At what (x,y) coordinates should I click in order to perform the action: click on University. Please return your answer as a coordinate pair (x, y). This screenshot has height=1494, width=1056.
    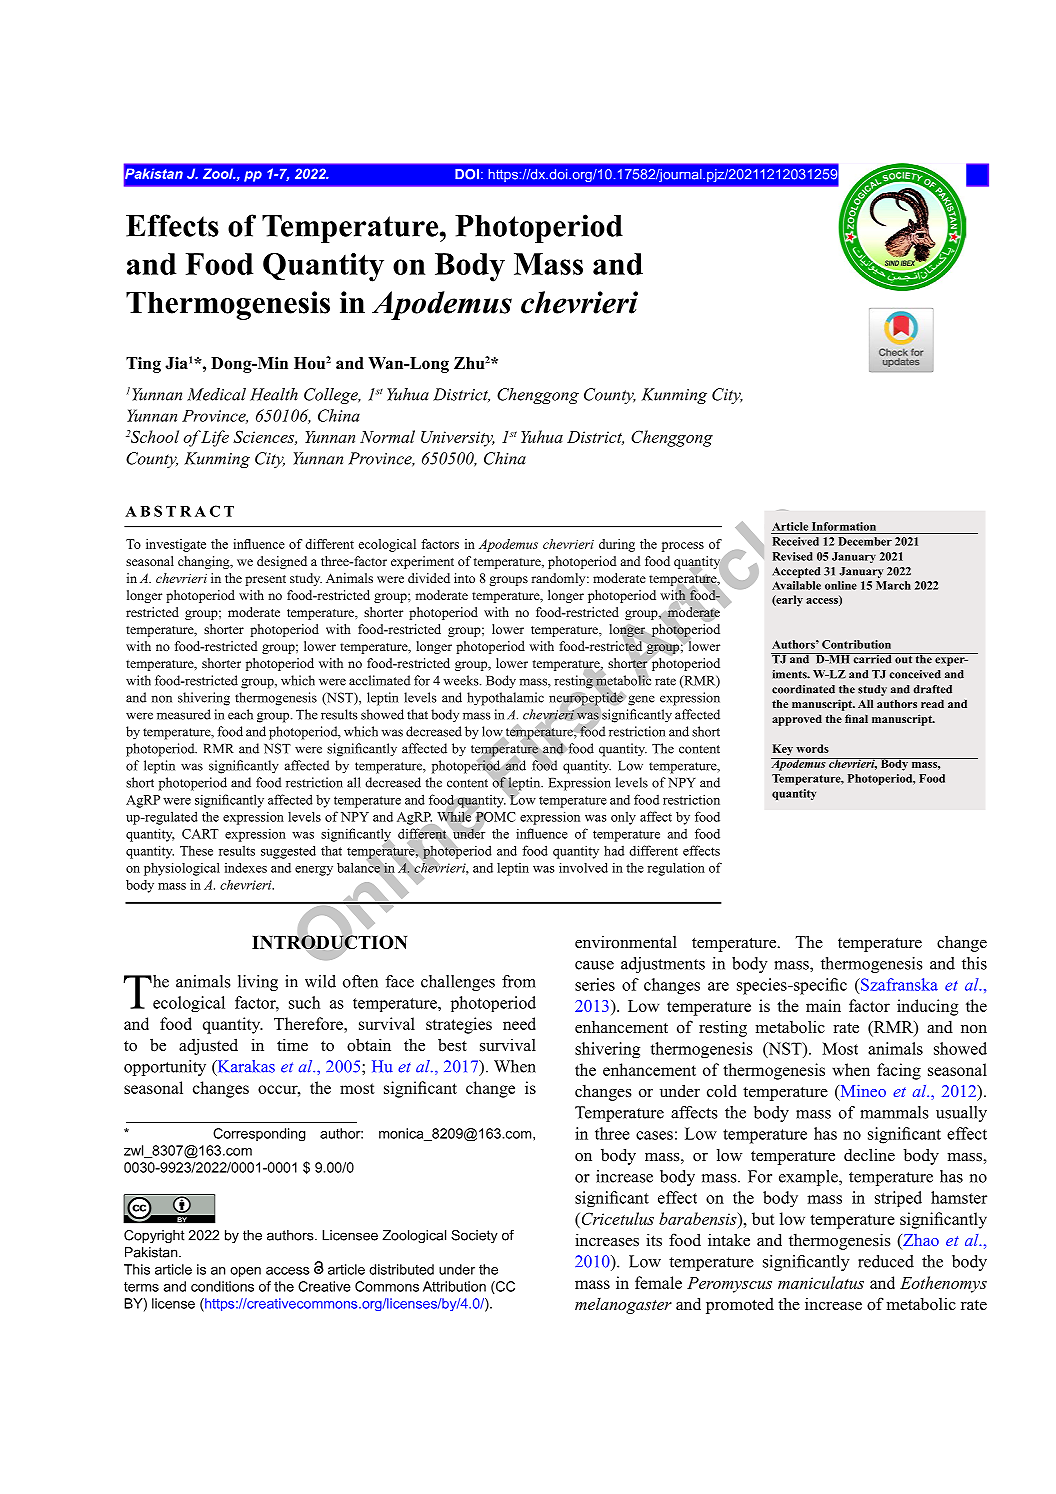
    Looking at the image, I should click on (458, 439).
